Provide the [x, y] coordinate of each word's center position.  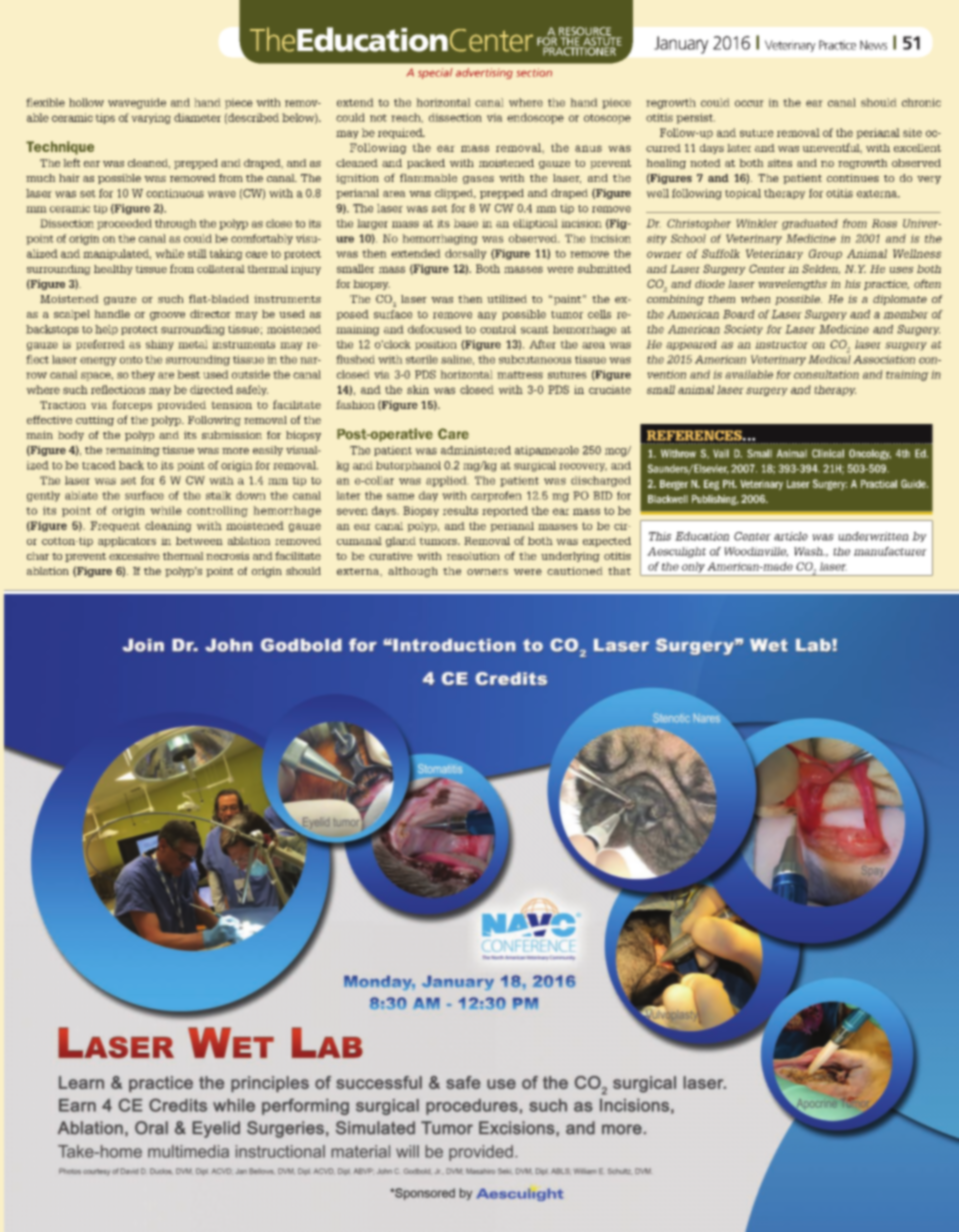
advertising [484, 73]
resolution [473, 556]
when [756, 299]
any [487, 316]
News [873, 45]
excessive [134, 556]
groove [167, 316]
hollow [86, 102]
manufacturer [890, 551]
